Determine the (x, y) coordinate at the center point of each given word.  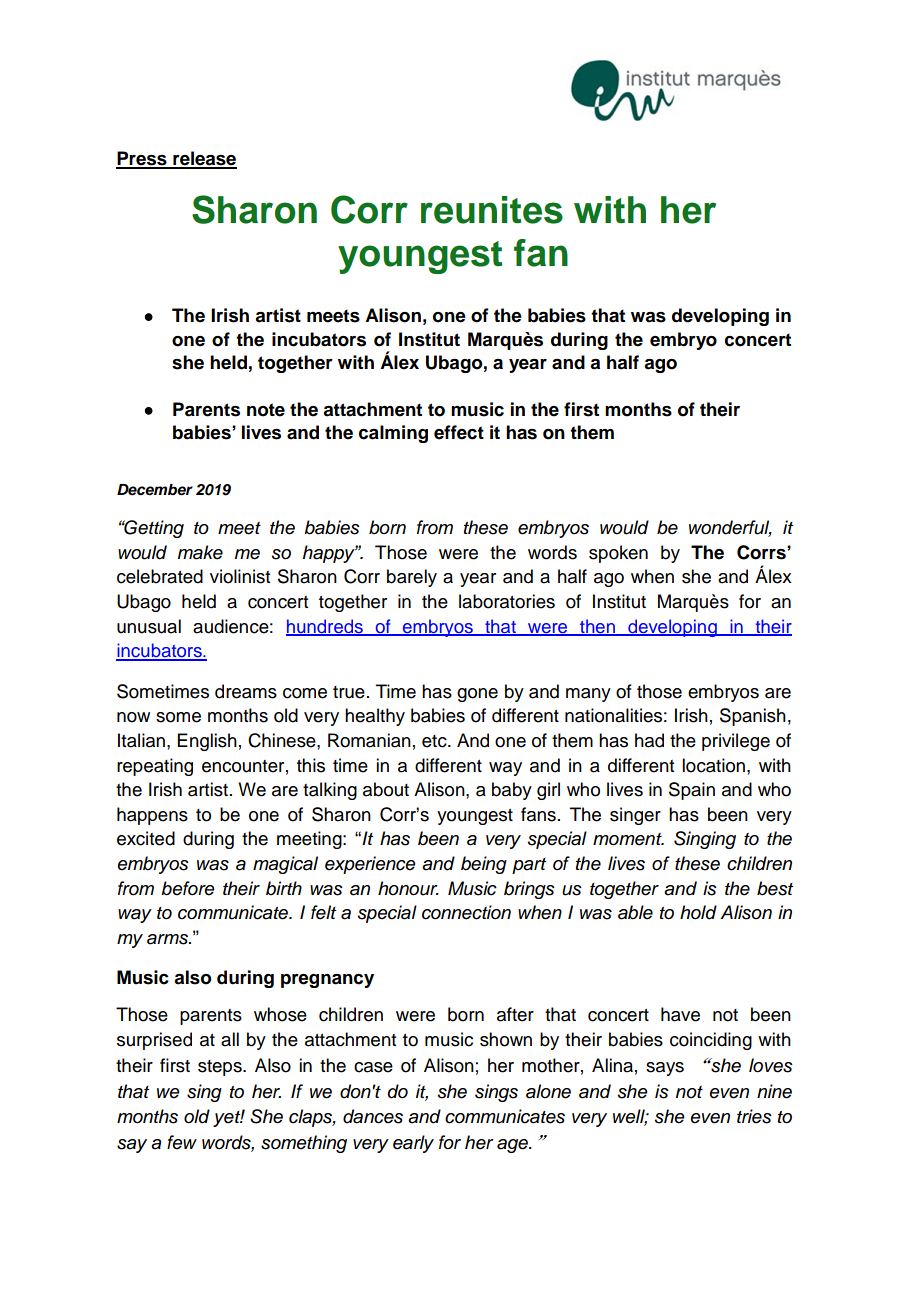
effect (459, 432)
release (204, 159)
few (182, 1142)
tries (754, 1116)
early (413, 1144)
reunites (492, 210)
